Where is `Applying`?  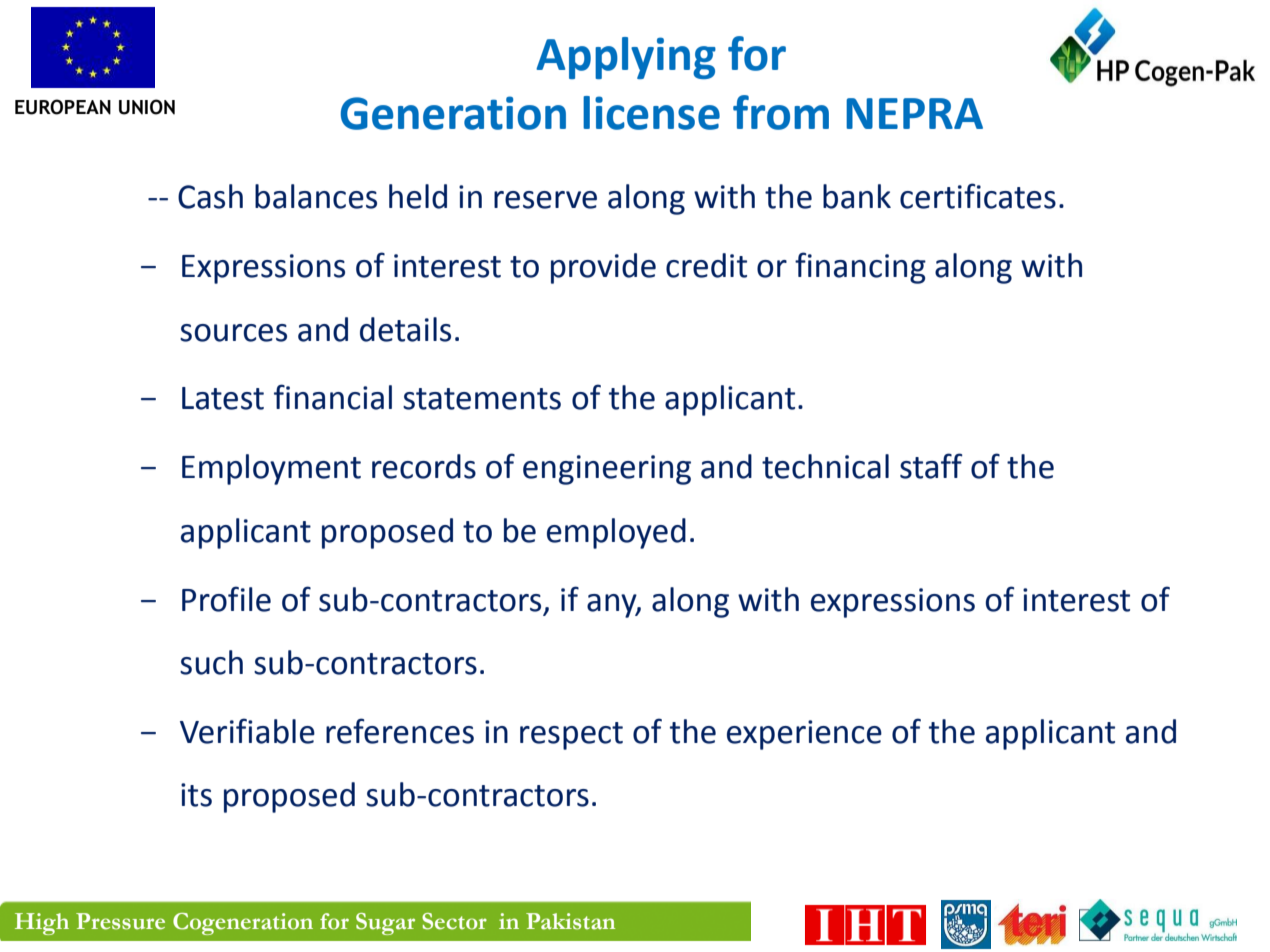
Applying is located at coordinates (626, 58).
